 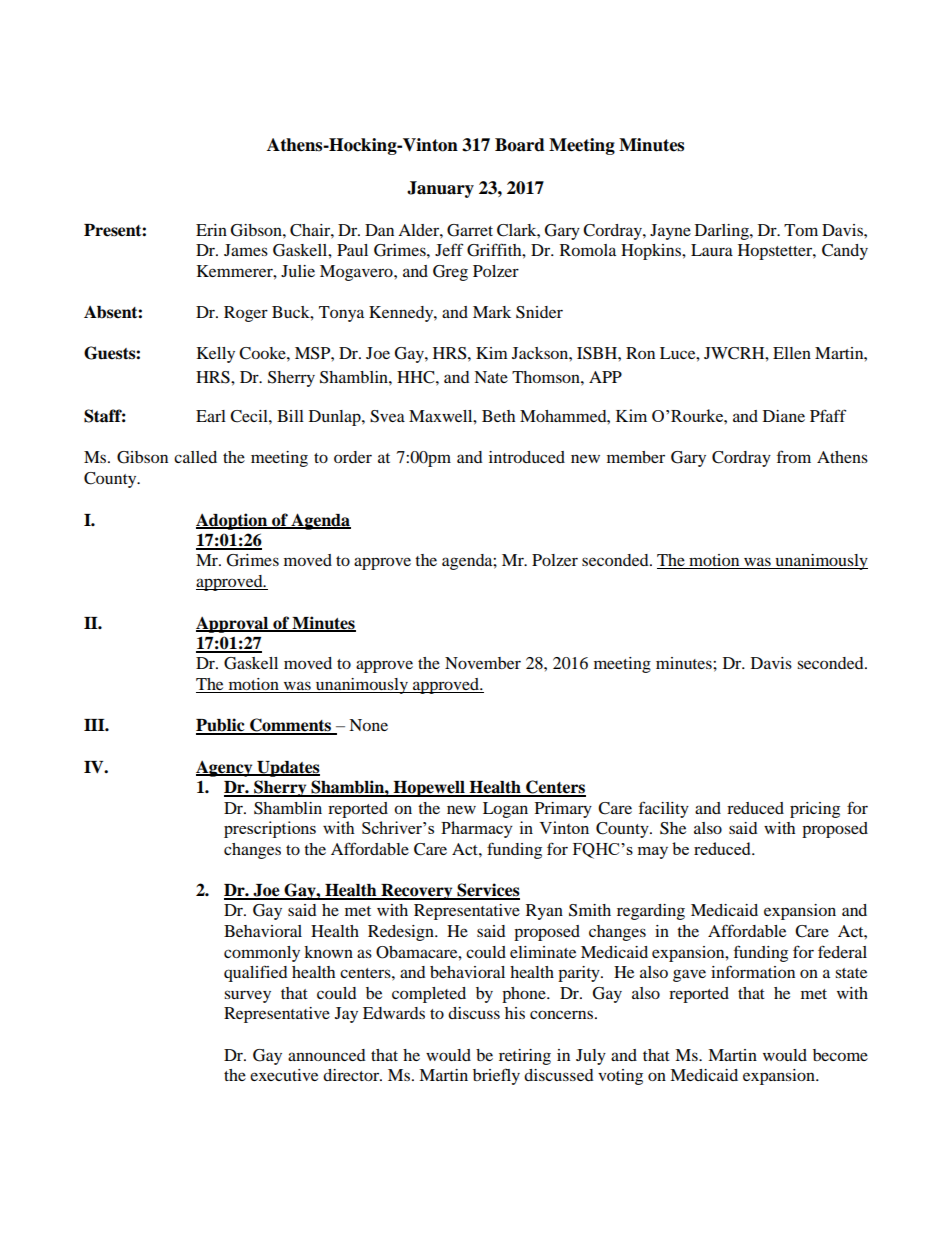 What do you see at coordinates (233, 625) in the page?
I see `Approval` at bounding box center [233, 625].
